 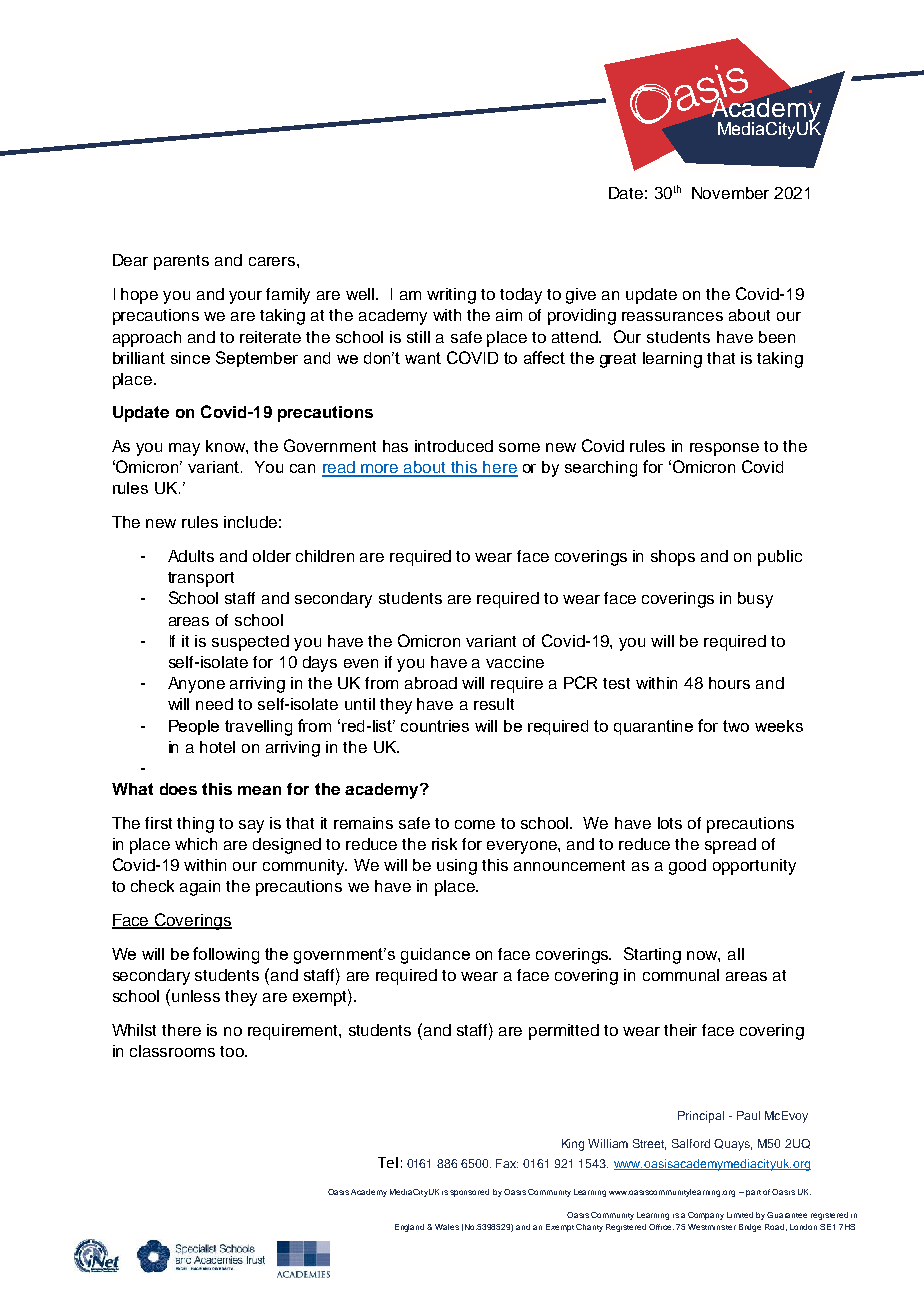 What do you see at coordinates (181, 262) in the document?
I see `parents` at bounding box center [181, 262].
